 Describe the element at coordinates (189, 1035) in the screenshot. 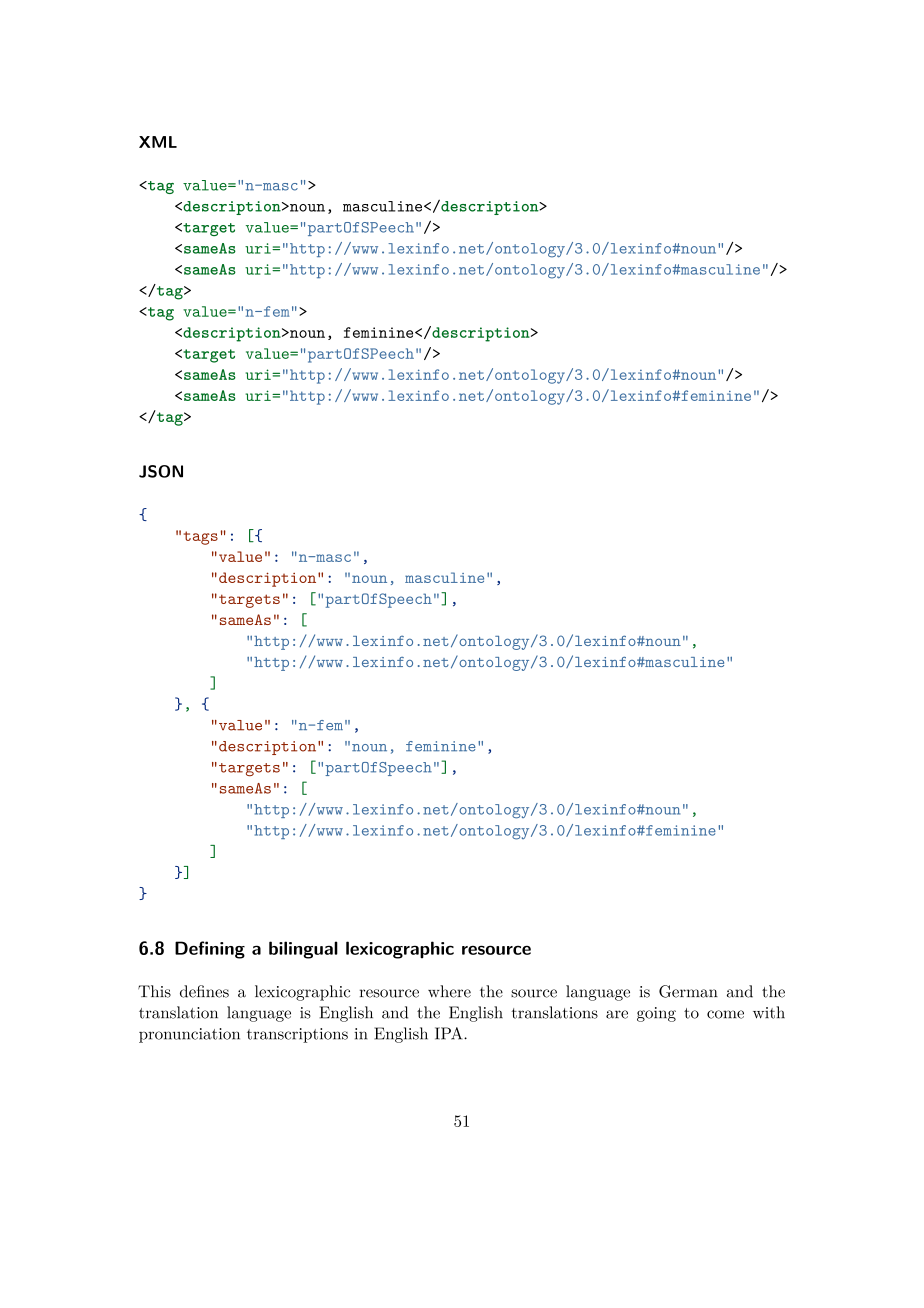

I see `pronunciation` at that location.
